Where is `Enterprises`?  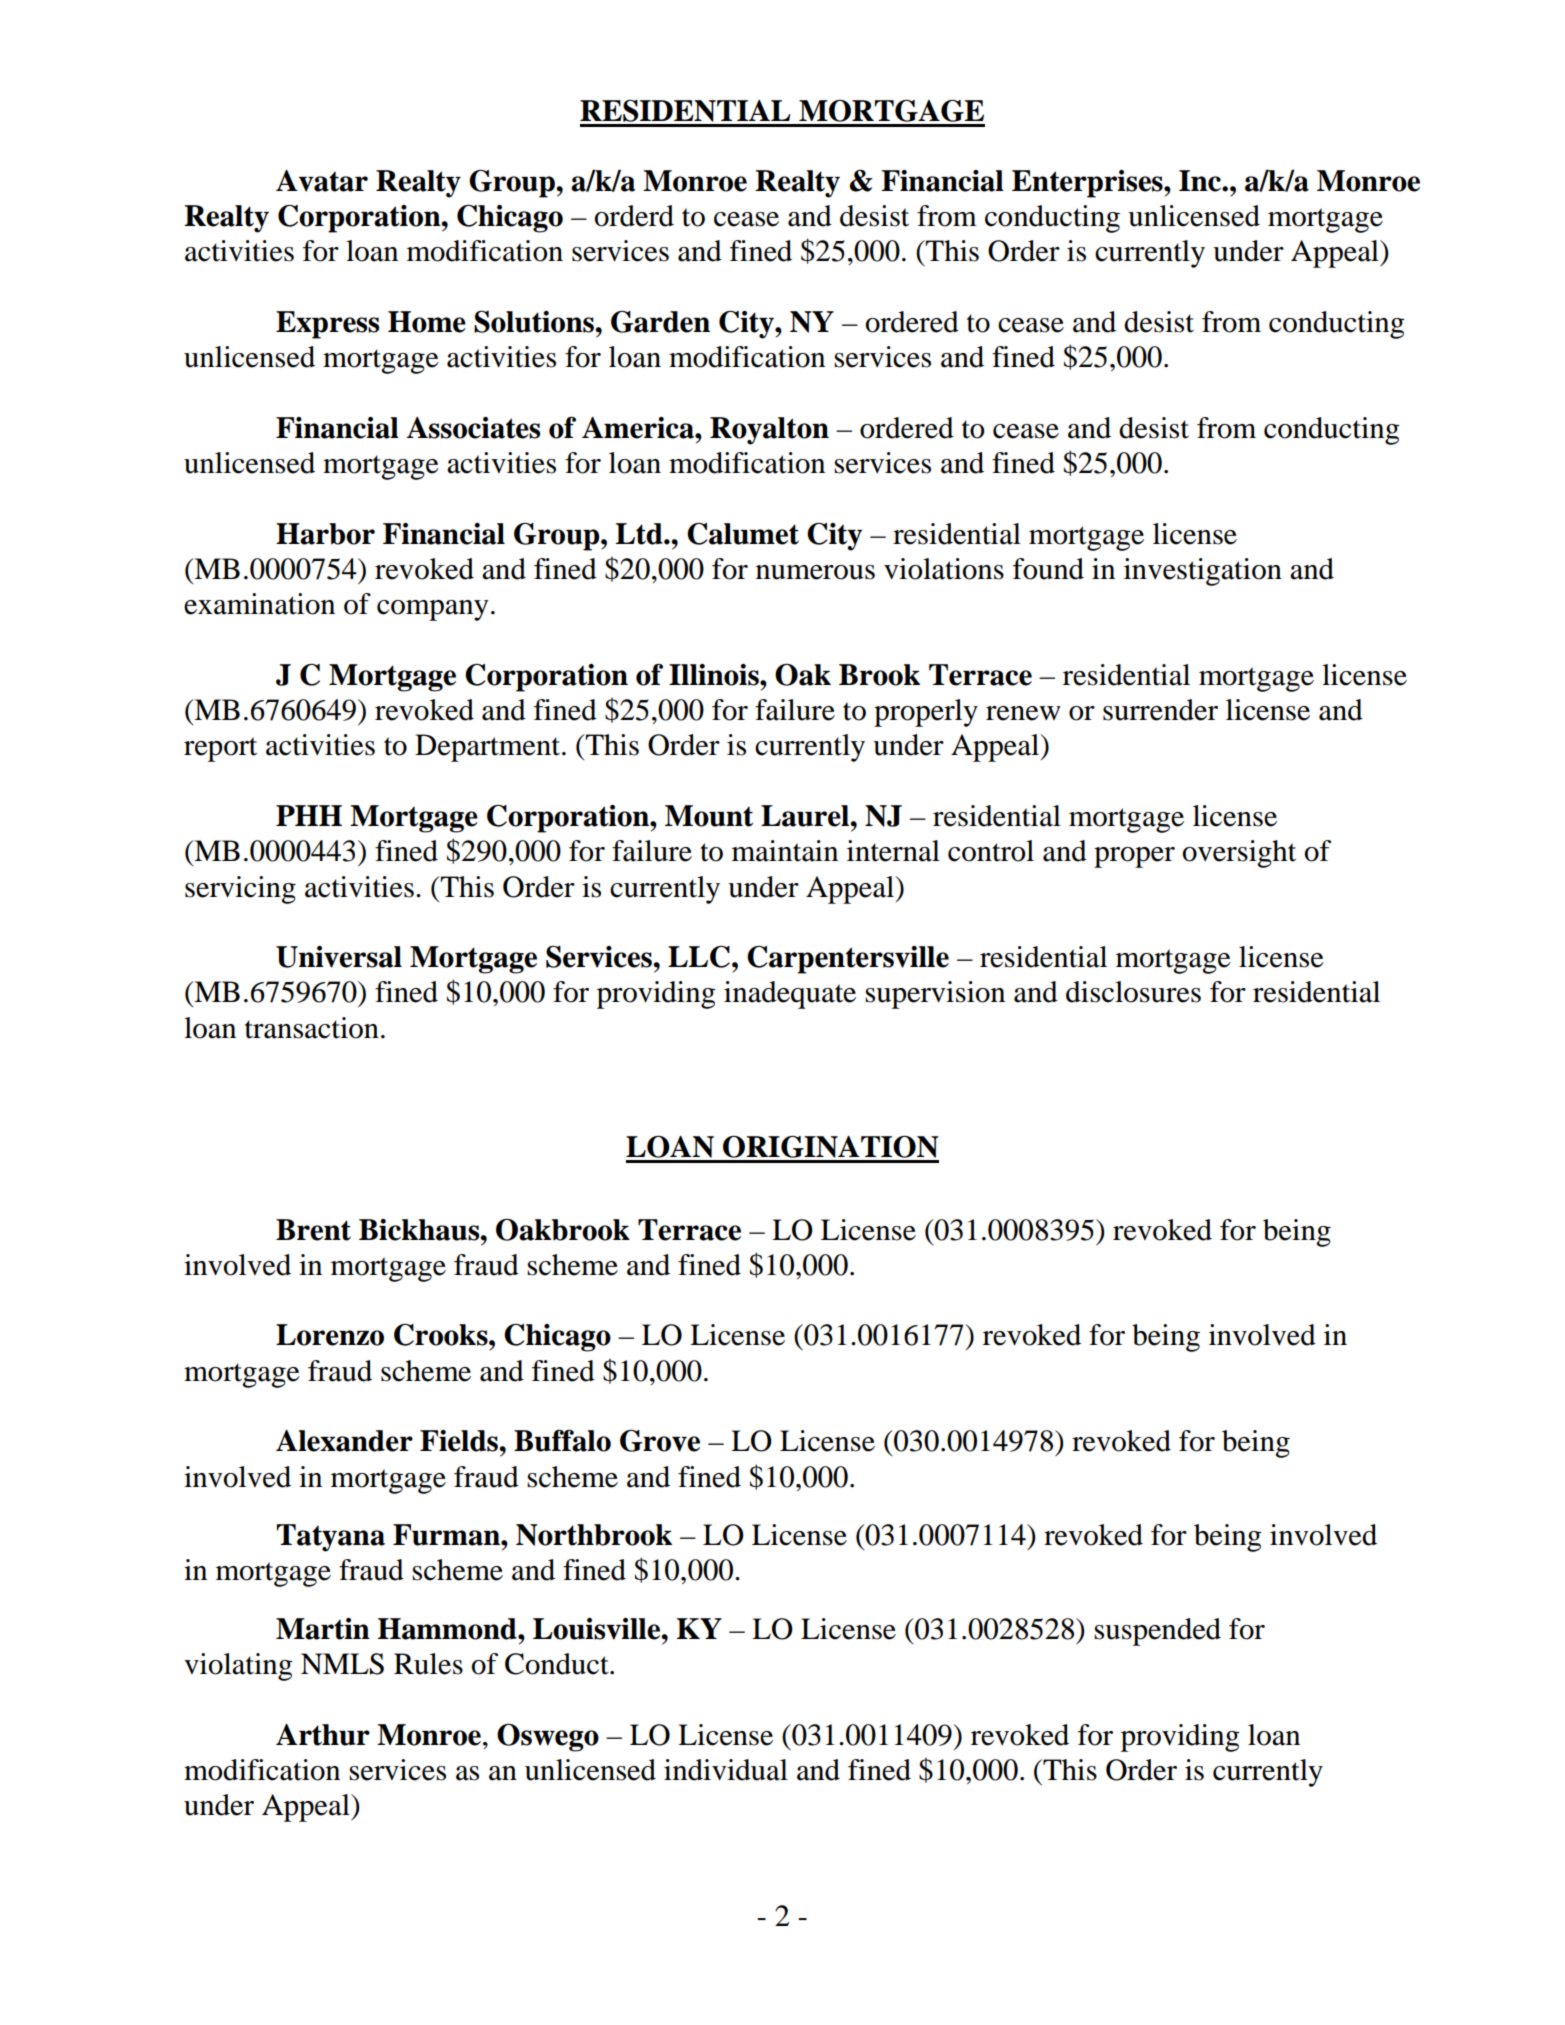 Enterprises is located at coordinates (1088, 184).
